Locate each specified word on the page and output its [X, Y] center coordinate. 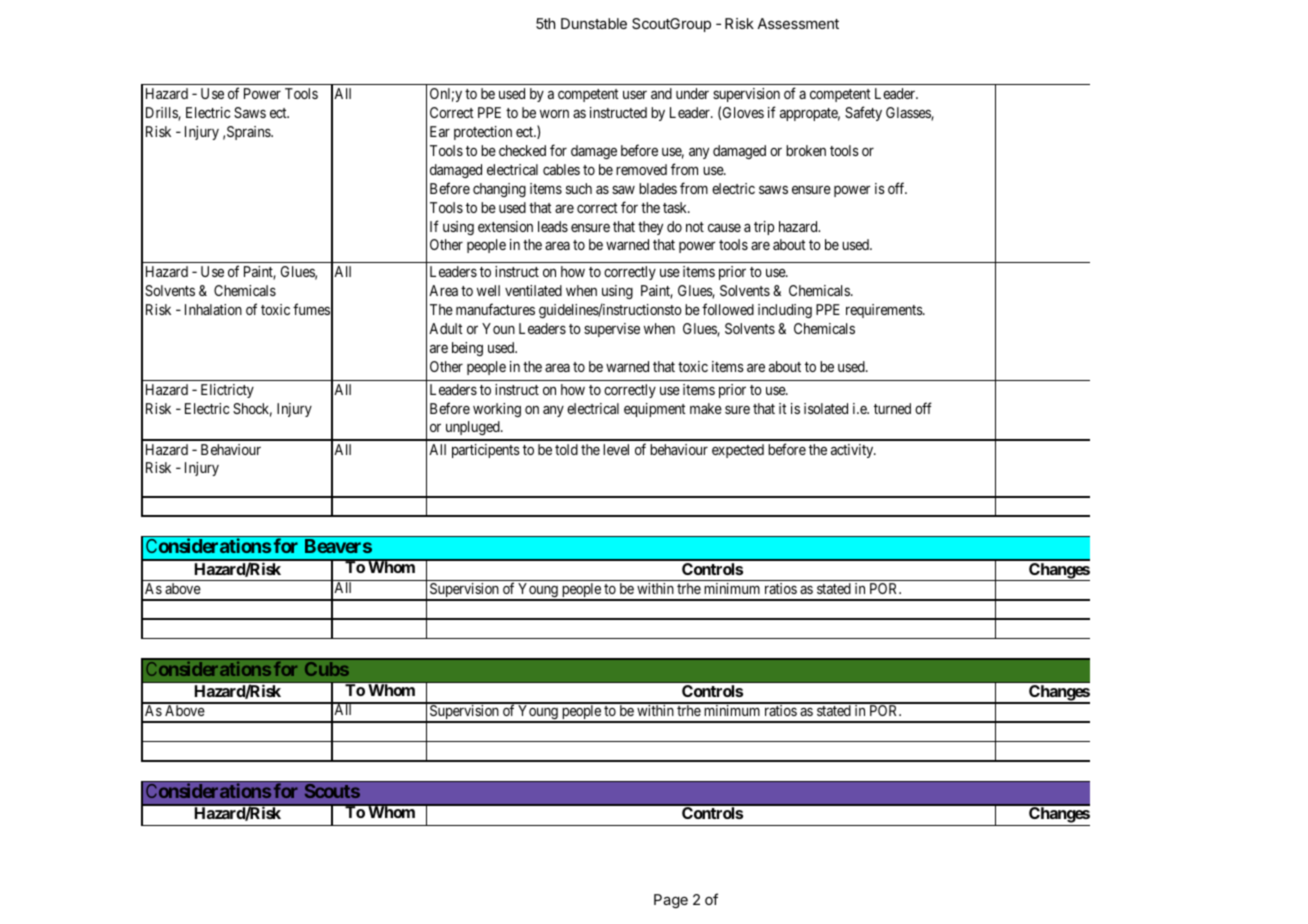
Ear [440, 131]
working [497, 410]
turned [892, 408]
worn [554, 113]
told [566, 449]
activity [853, 451]
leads [553, 226]
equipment [655, 410]
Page [671, 901]
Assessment [798, 23]
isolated [826, 408]
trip [764, 228]
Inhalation [213, 309]
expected [738, 451]
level [616, 449]
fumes [311, 309]
